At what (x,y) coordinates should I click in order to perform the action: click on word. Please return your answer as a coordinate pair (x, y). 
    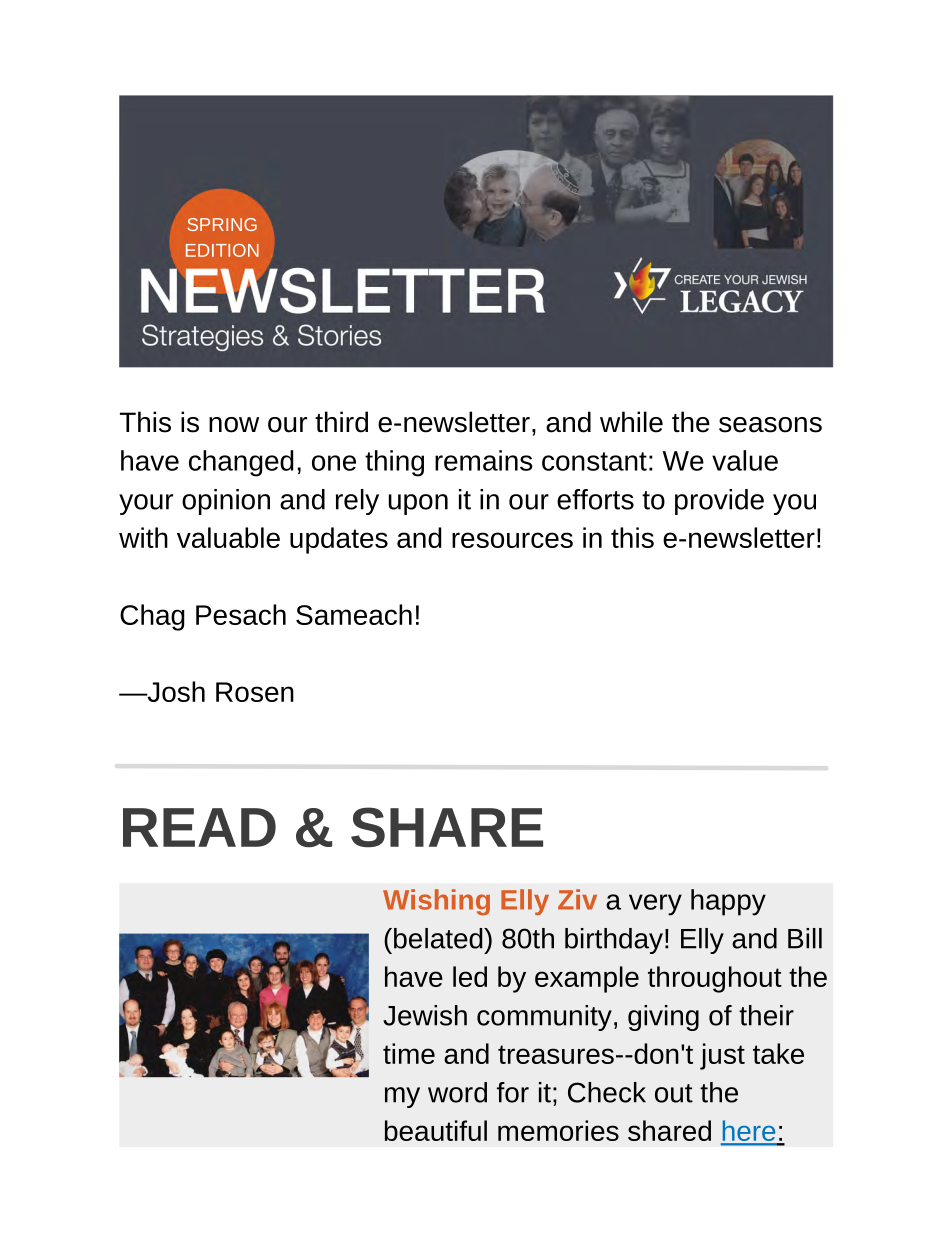
    Looking at the image, I should click on (457, 1092).
